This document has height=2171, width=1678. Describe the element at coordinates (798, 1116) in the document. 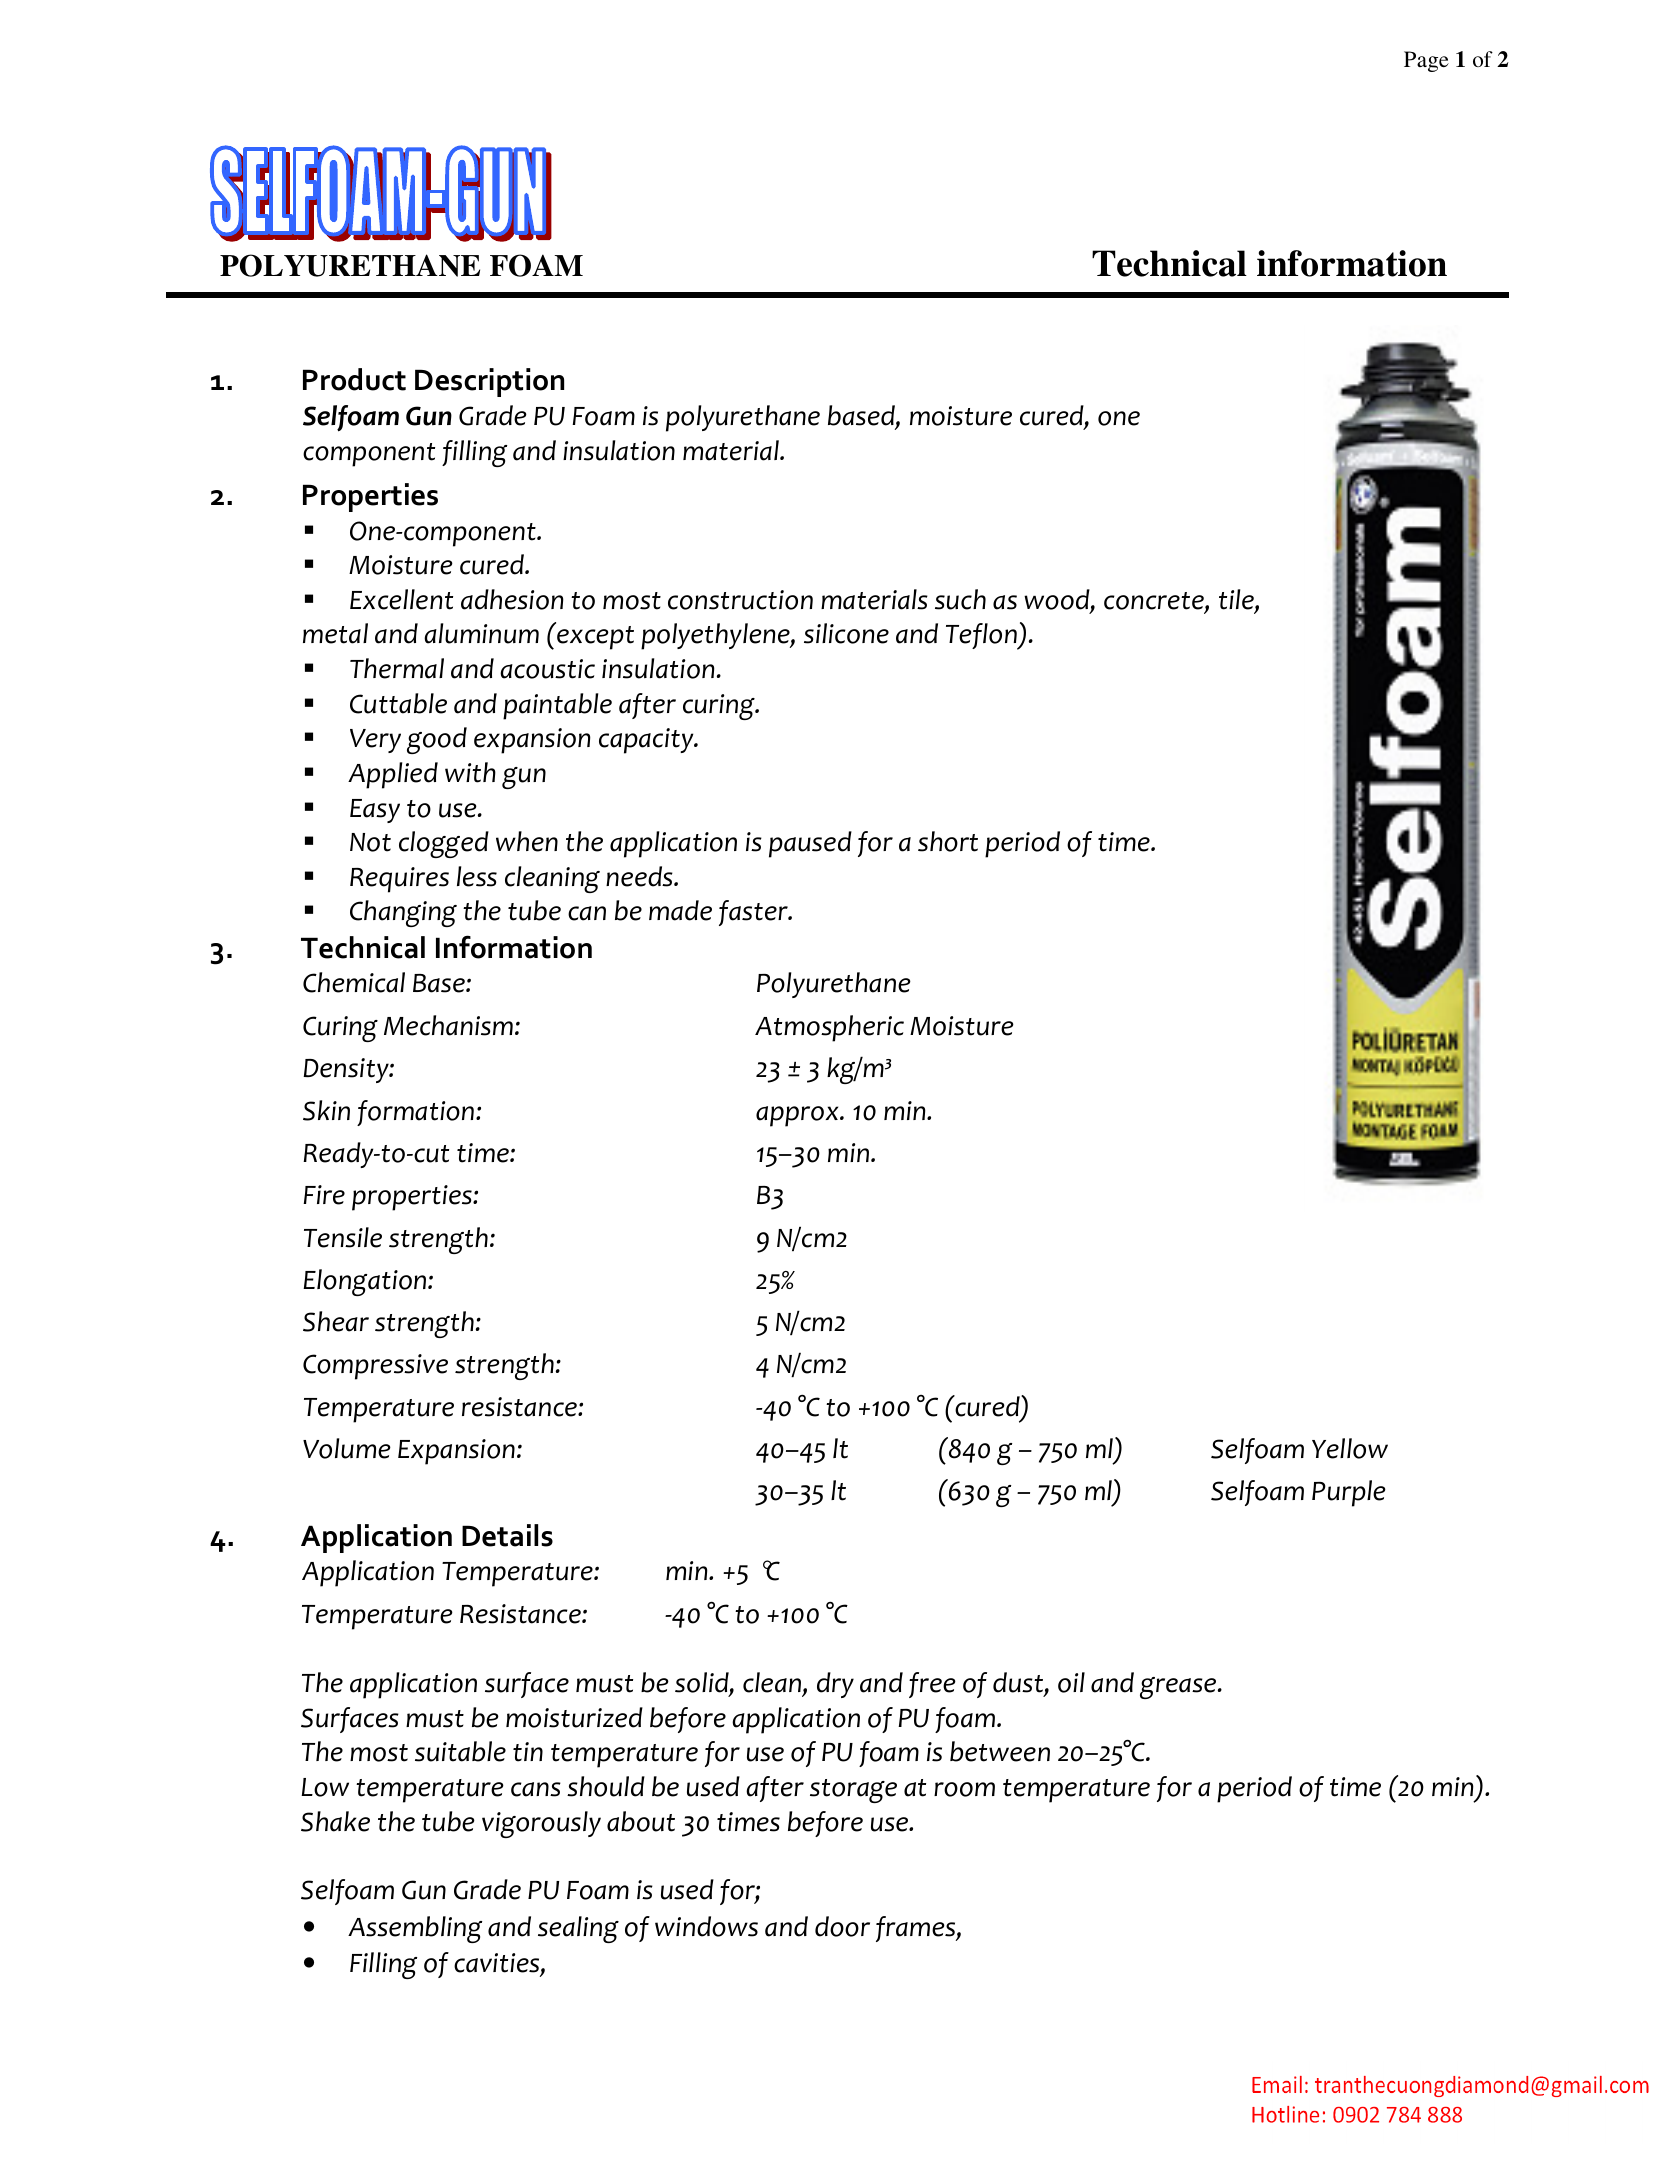

I see `approx` at that location.
